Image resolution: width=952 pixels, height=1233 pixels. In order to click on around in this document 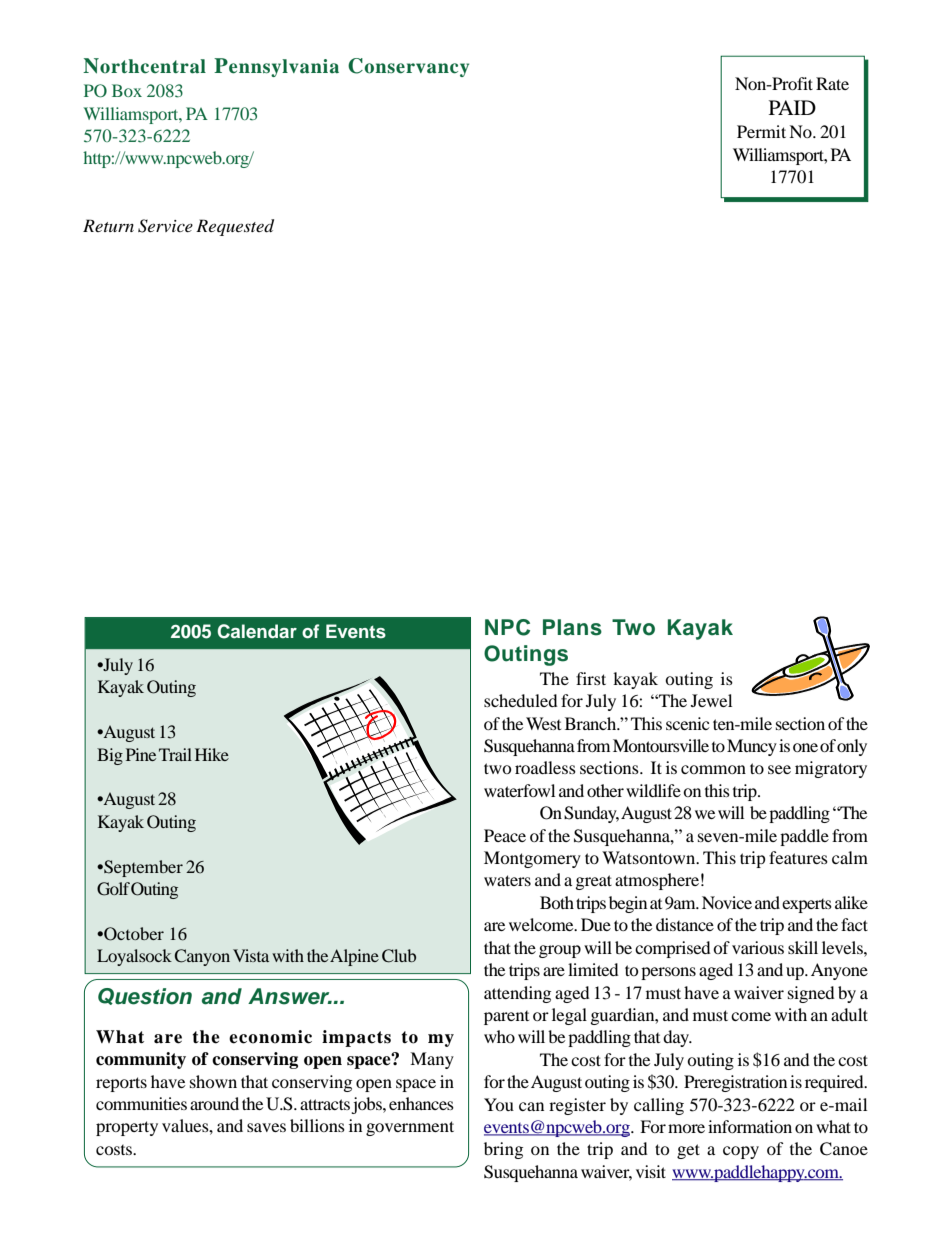, I will do `click(214, 1103)`.
